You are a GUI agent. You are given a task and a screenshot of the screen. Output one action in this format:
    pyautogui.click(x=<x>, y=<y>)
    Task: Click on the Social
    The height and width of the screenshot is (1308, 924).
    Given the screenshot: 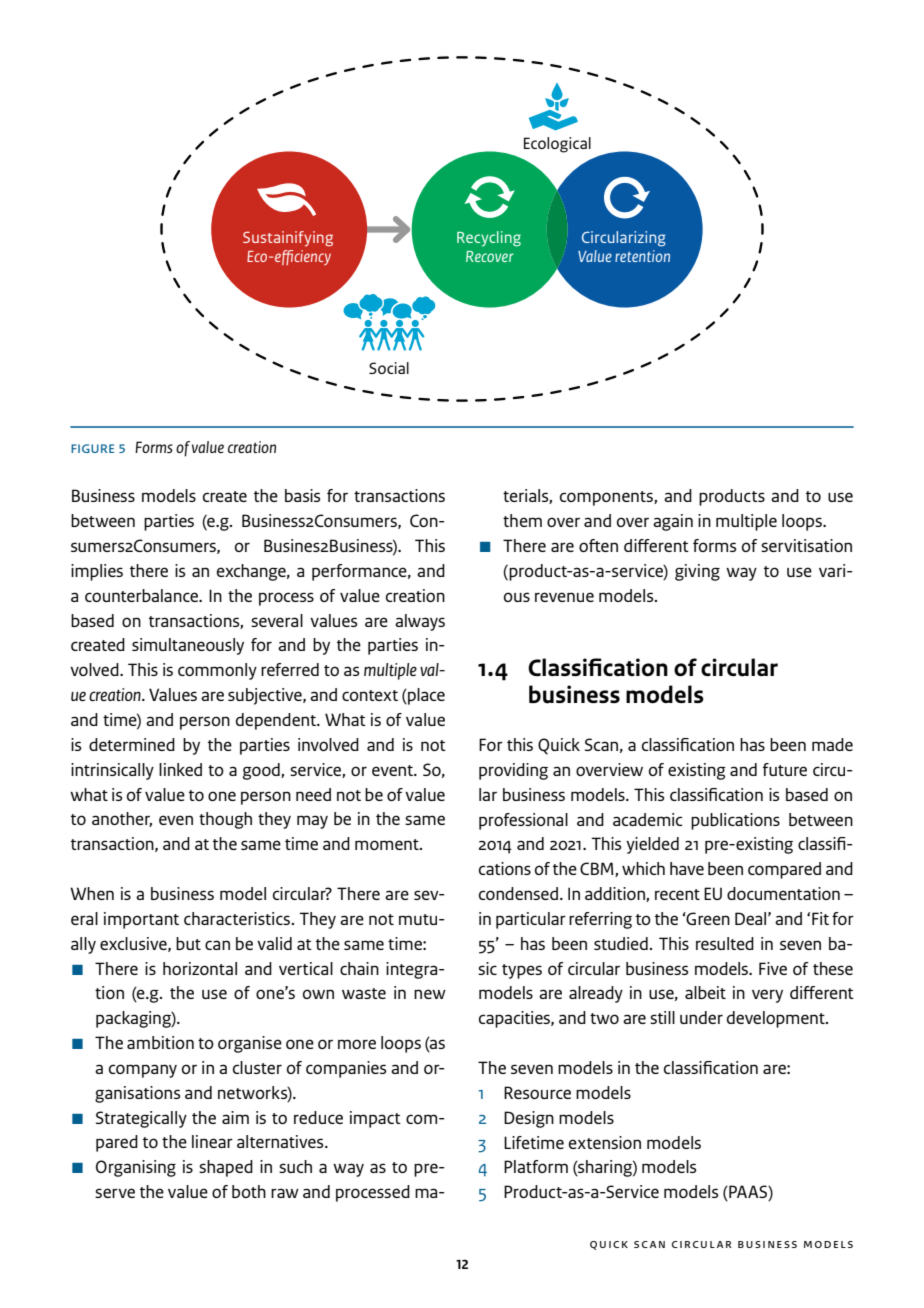 What is the action you would take?
    pyautogui.click(x=389, y=368)
